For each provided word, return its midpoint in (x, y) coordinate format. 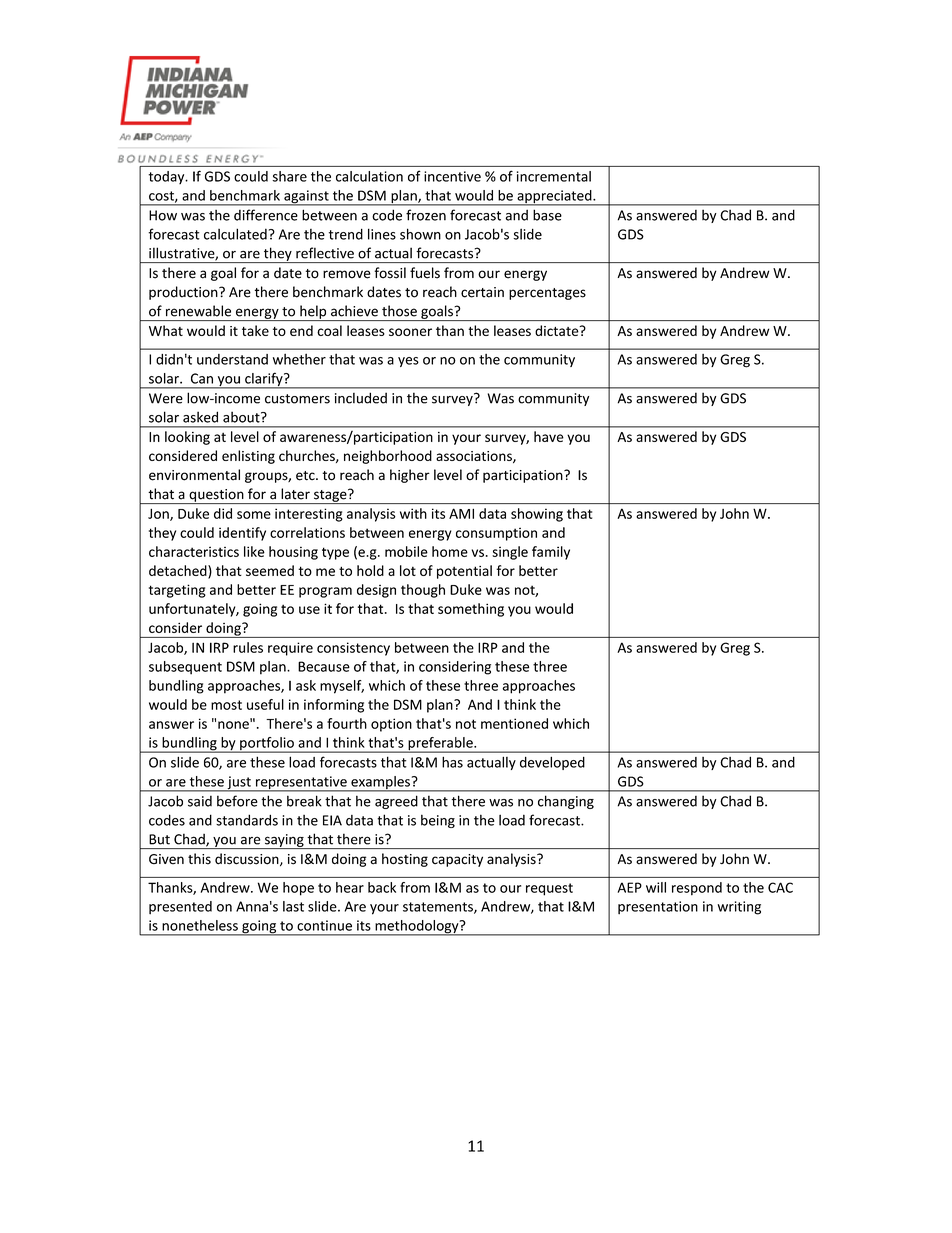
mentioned (514, 723)
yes (408, 362)
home (450, 551)
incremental (554, 176)
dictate (558, 330)
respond (697, 889)
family (551, 553)
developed (552, 763)
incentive (452, 176)
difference (266, 215)
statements (439, 908)
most (226, 705)
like (254, 551)
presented (180, 908)
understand (232, 359)
